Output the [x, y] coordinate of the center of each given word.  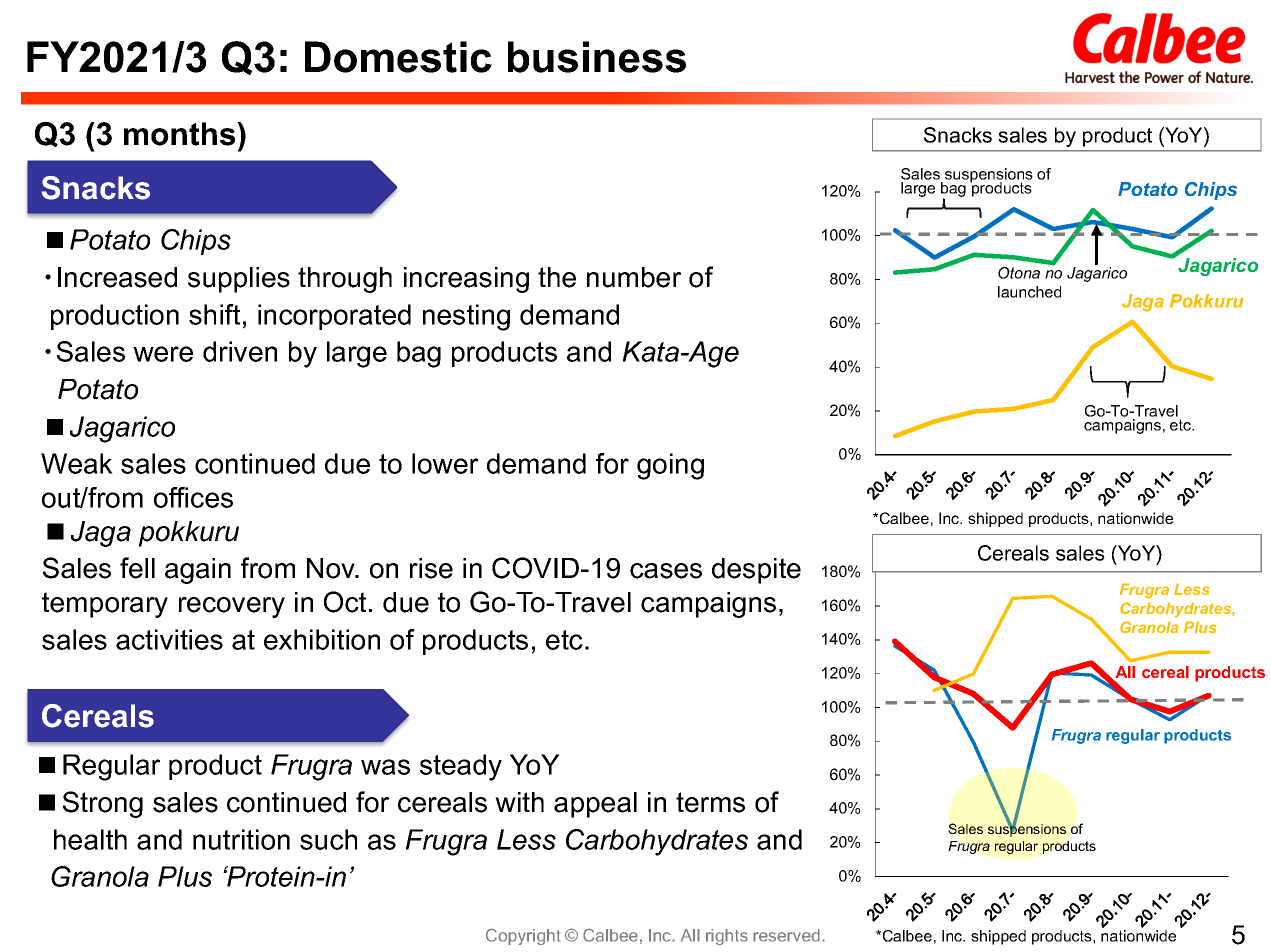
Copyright [523, 936]
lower [445, 463]
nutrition [241, 839]
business [597, 57]
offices [193, 497]
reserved [788, 935]
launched [1029, 292]
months [181, 134]
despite [756, 571]
